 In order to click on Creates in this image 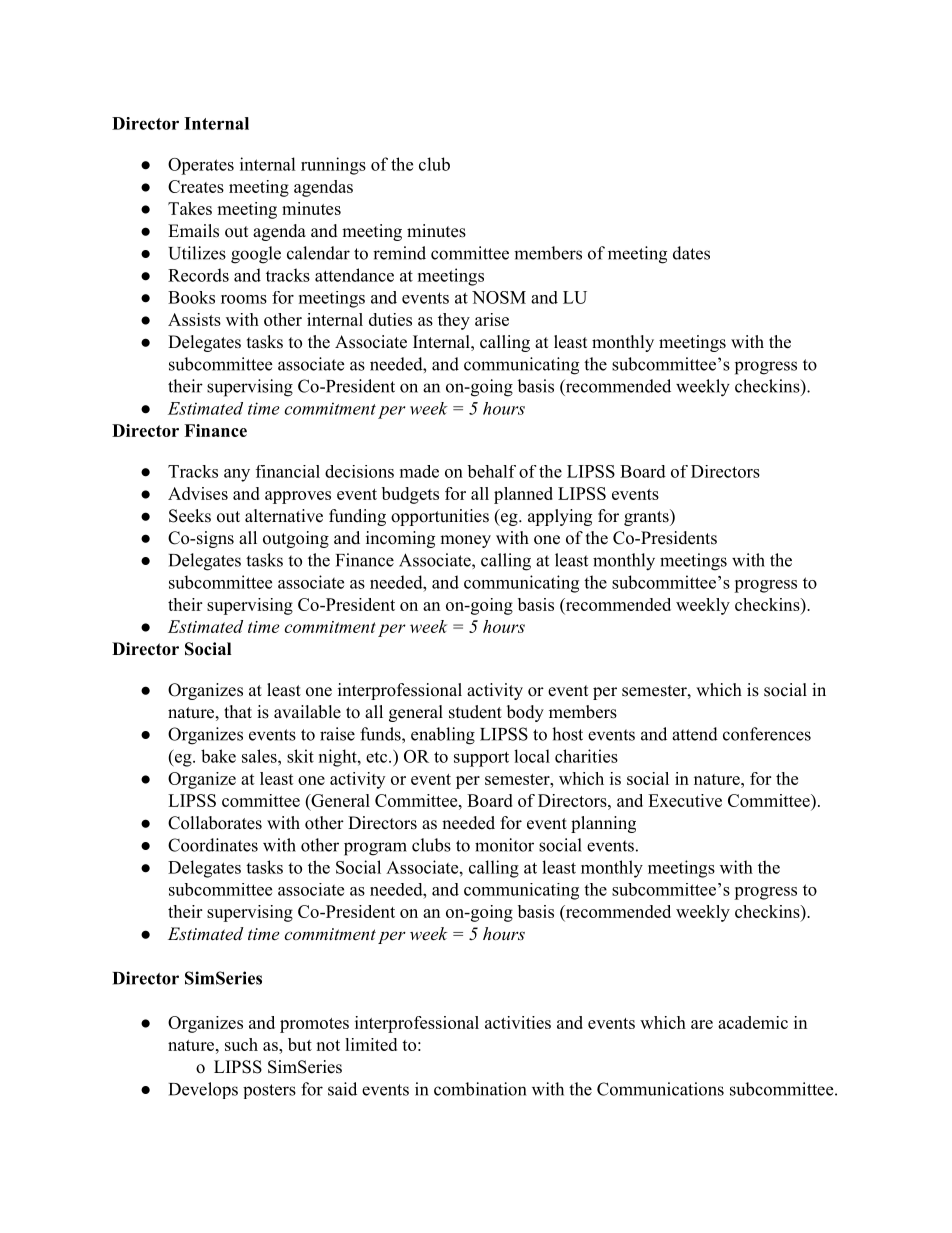, I will do `click(196, 186)`.
